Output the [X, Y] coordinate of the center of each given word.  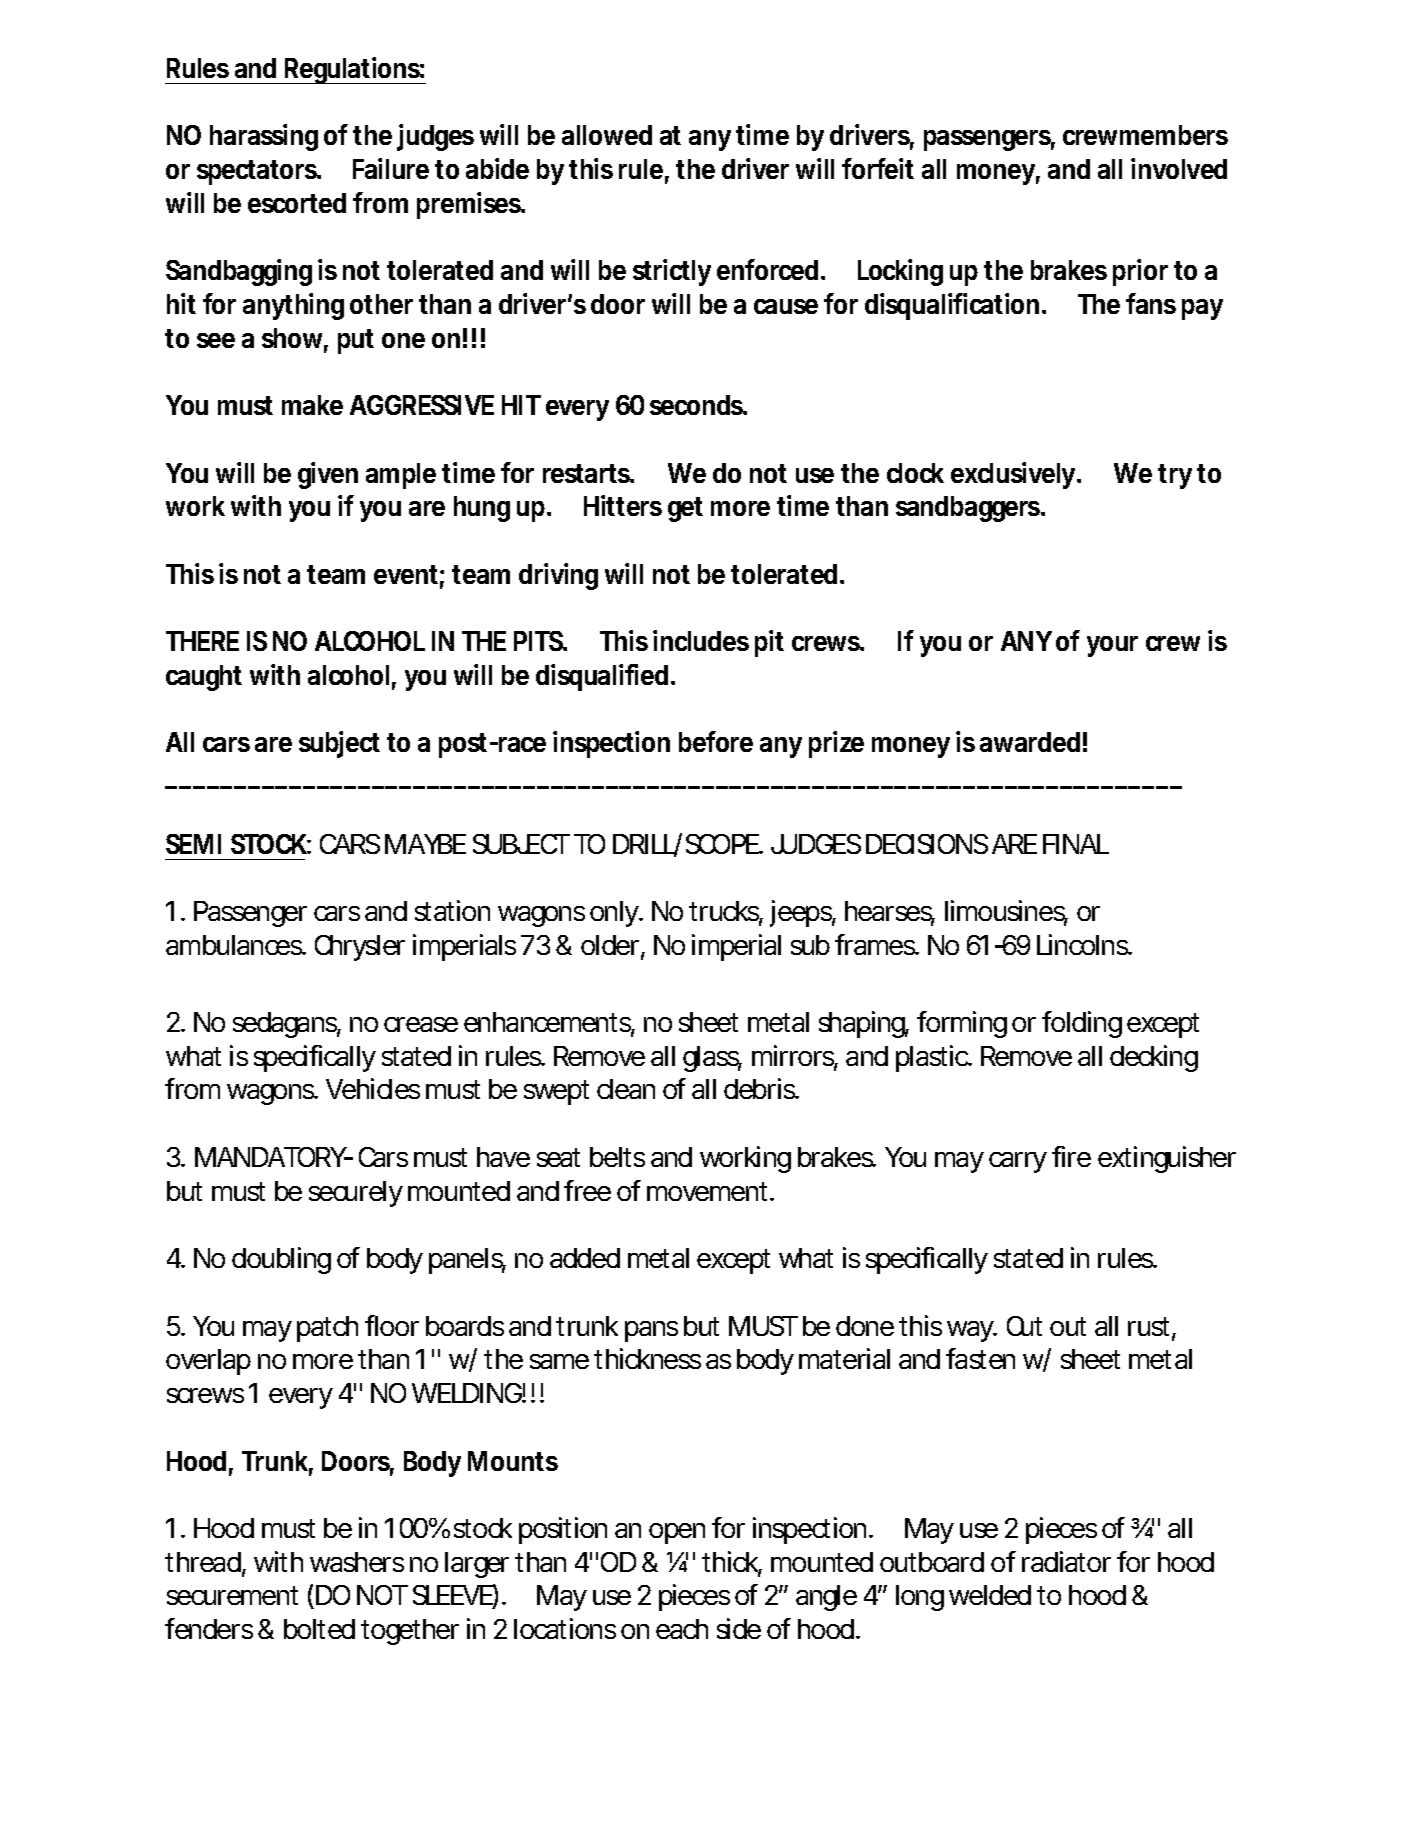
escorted [297, 203]
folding [1082, 1024]
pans [651, 1331]
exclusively [1015, 475]
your [1112, 646]
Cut [1024, 1326]
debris [761, 1088]
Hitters [623, 505]
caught [204, 678]
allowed [607, 135]
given [328, 475]
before [716, 741]
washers [357, 1562]
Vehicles [373, 1088]
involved [1179, 168]
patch [327, 1329]
